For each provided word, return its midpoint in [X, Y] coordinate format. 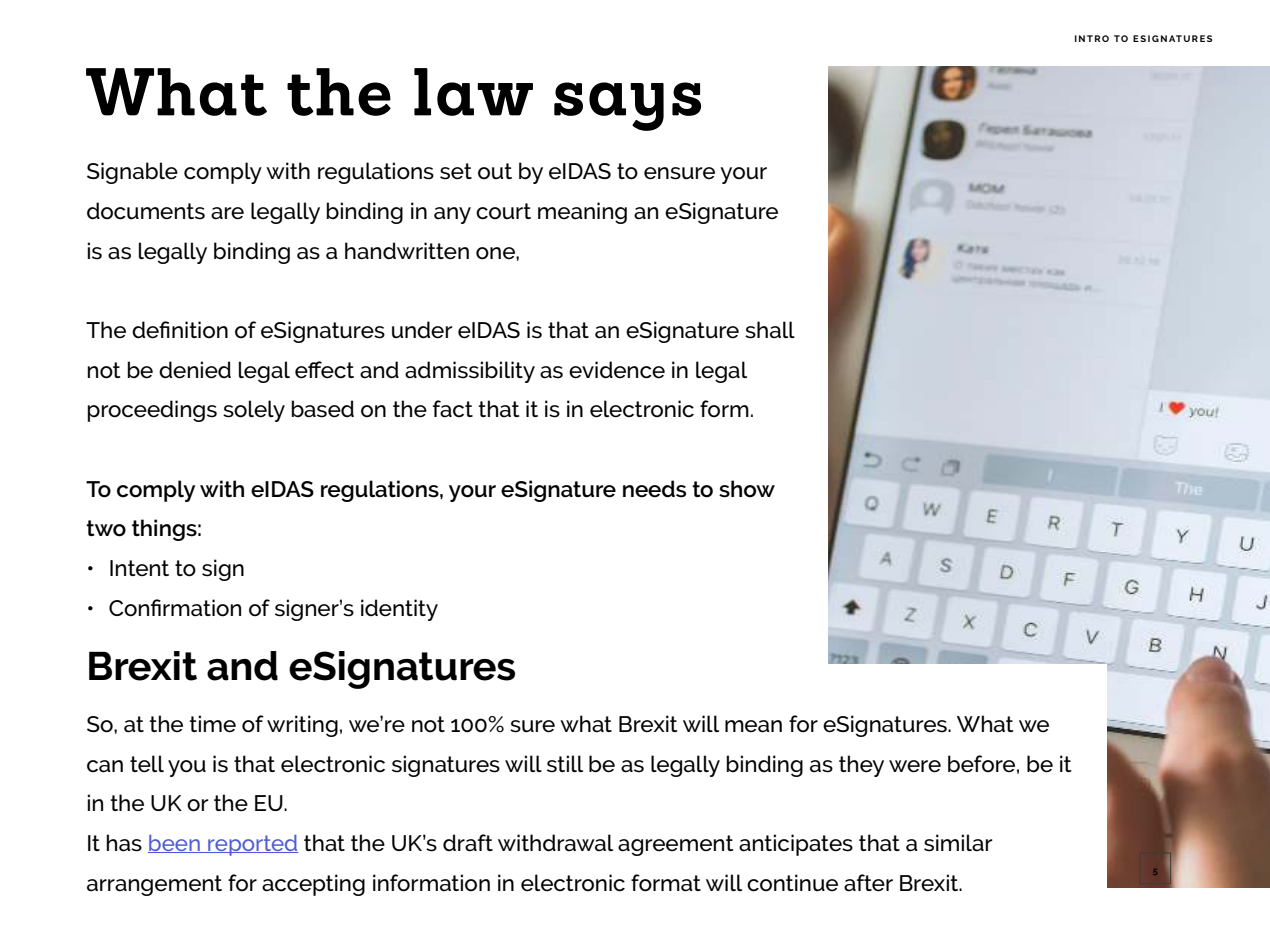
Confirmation [175, 608]
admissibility [470, 372]
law [473, 92]
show [747, 489]
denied [195, 370]
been [175, 844]
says [627, 106]
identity [399, 610]
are [227, 213]
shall [770, 330]
